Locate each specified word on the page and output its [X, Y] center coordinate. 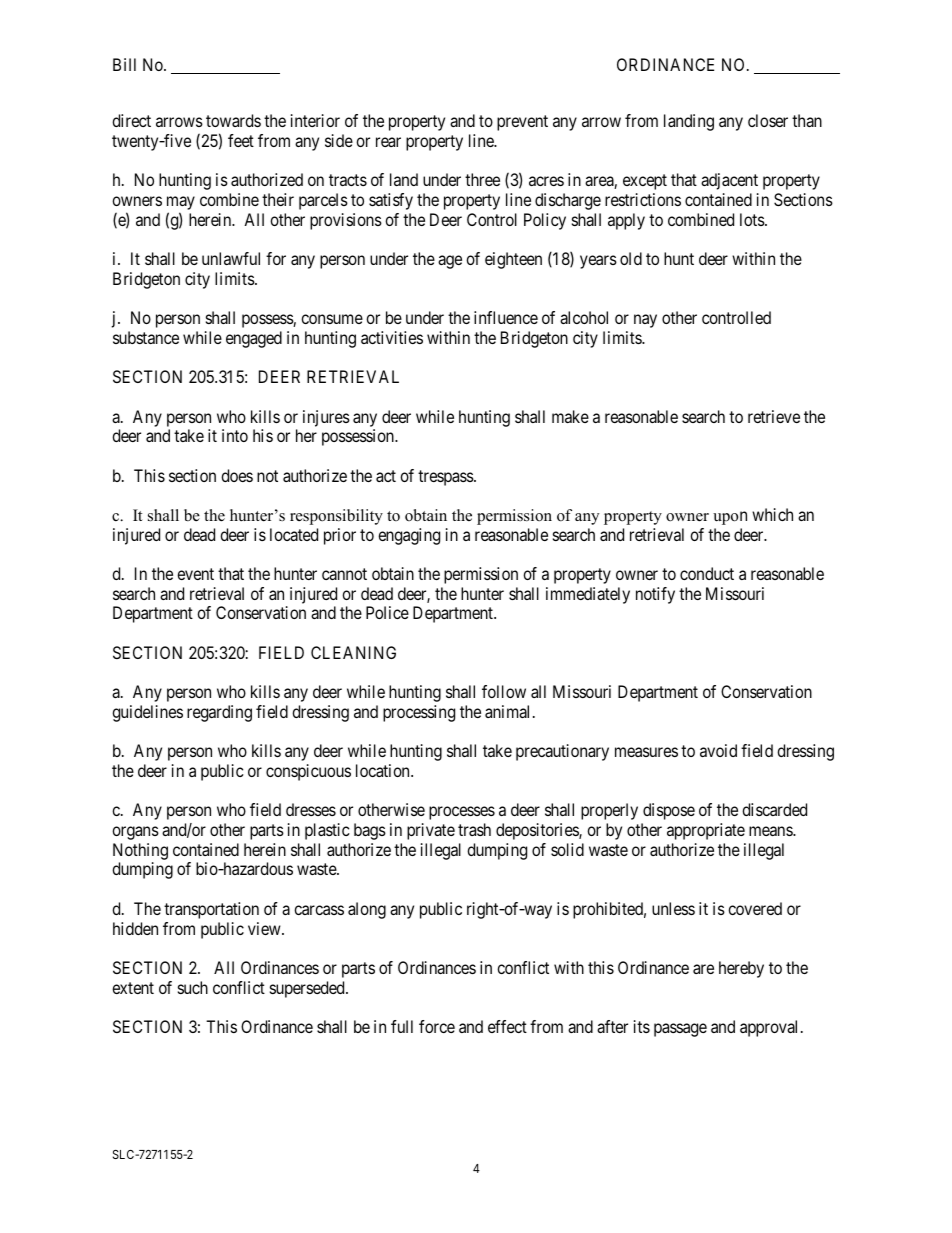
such [193, 987]
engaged [254, 339]
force [437, 1026]
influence [506, 317]
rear [388, 142]
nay [645, 321]
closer [768, 120]
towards [233, 120]
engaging [409, 536]
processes [462, 813]
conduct [707, 573]
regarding [219, 713]
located [294, 534]
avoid [718, 750]
